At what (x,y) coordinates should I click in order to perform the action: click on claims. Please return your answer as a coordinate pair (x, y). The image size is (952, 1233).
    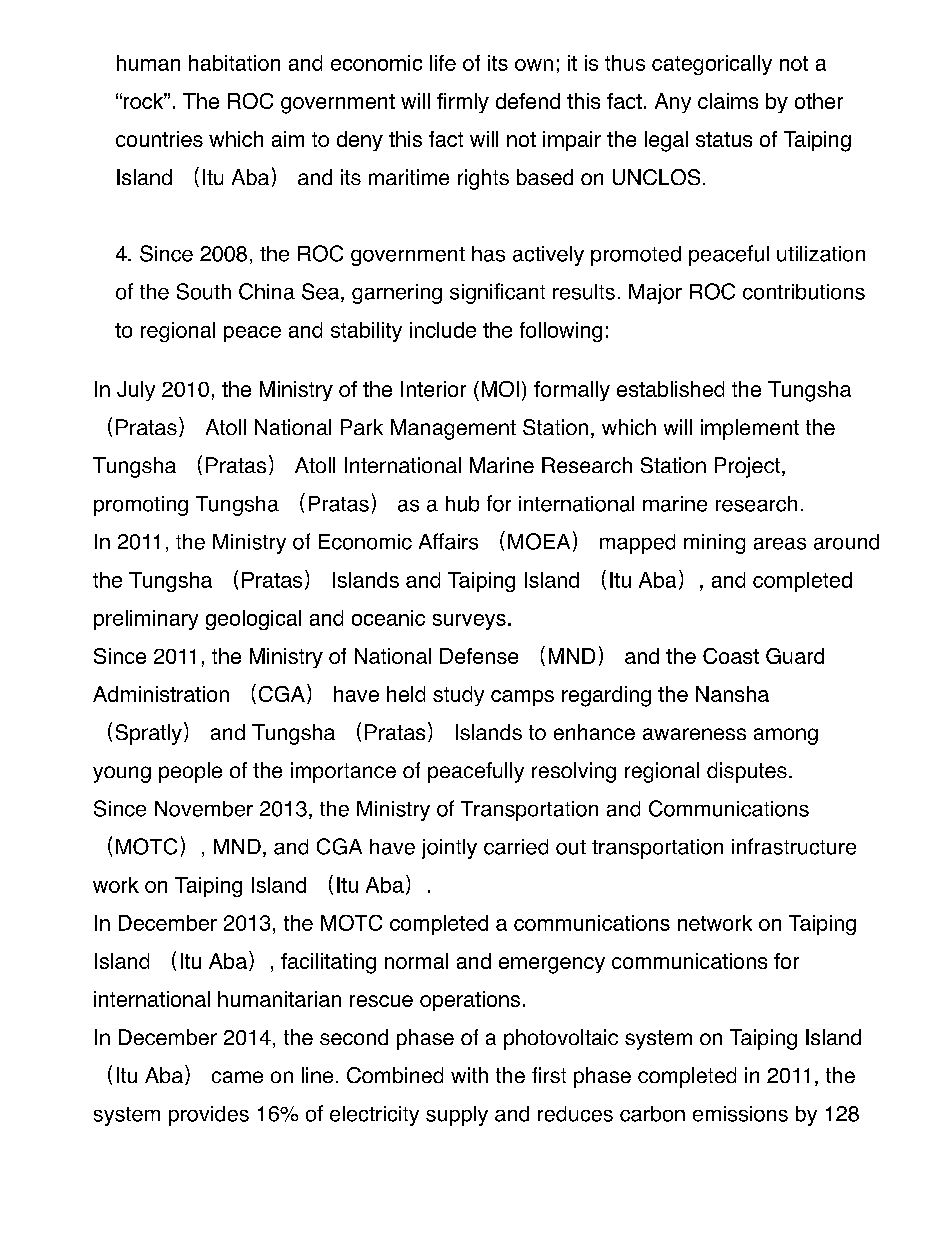
    Looking at the image, I should click on (728, 101).
